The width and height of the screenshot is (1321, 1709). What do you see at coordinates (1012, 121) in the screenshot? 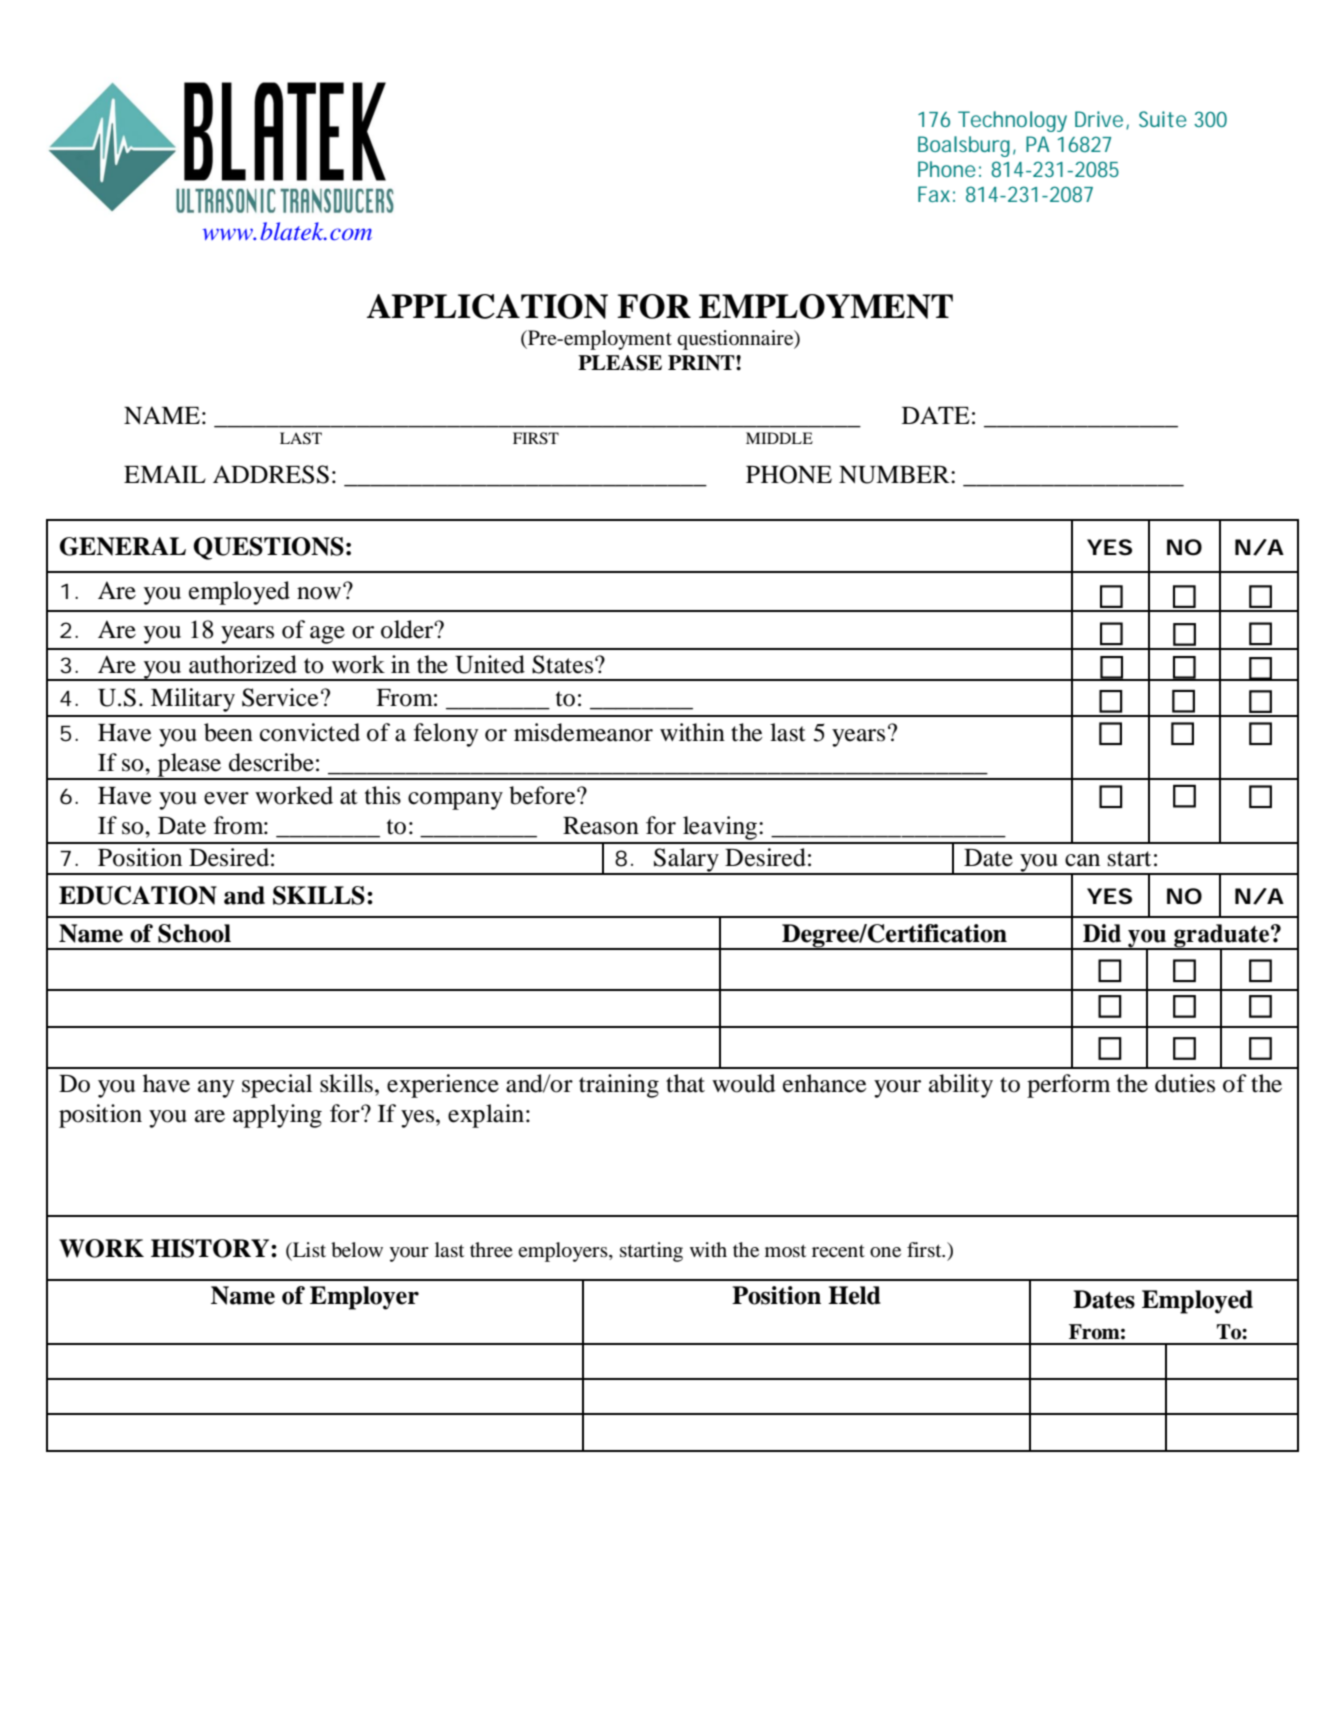
I see `Technology` at bounding box center [1012, 121].
